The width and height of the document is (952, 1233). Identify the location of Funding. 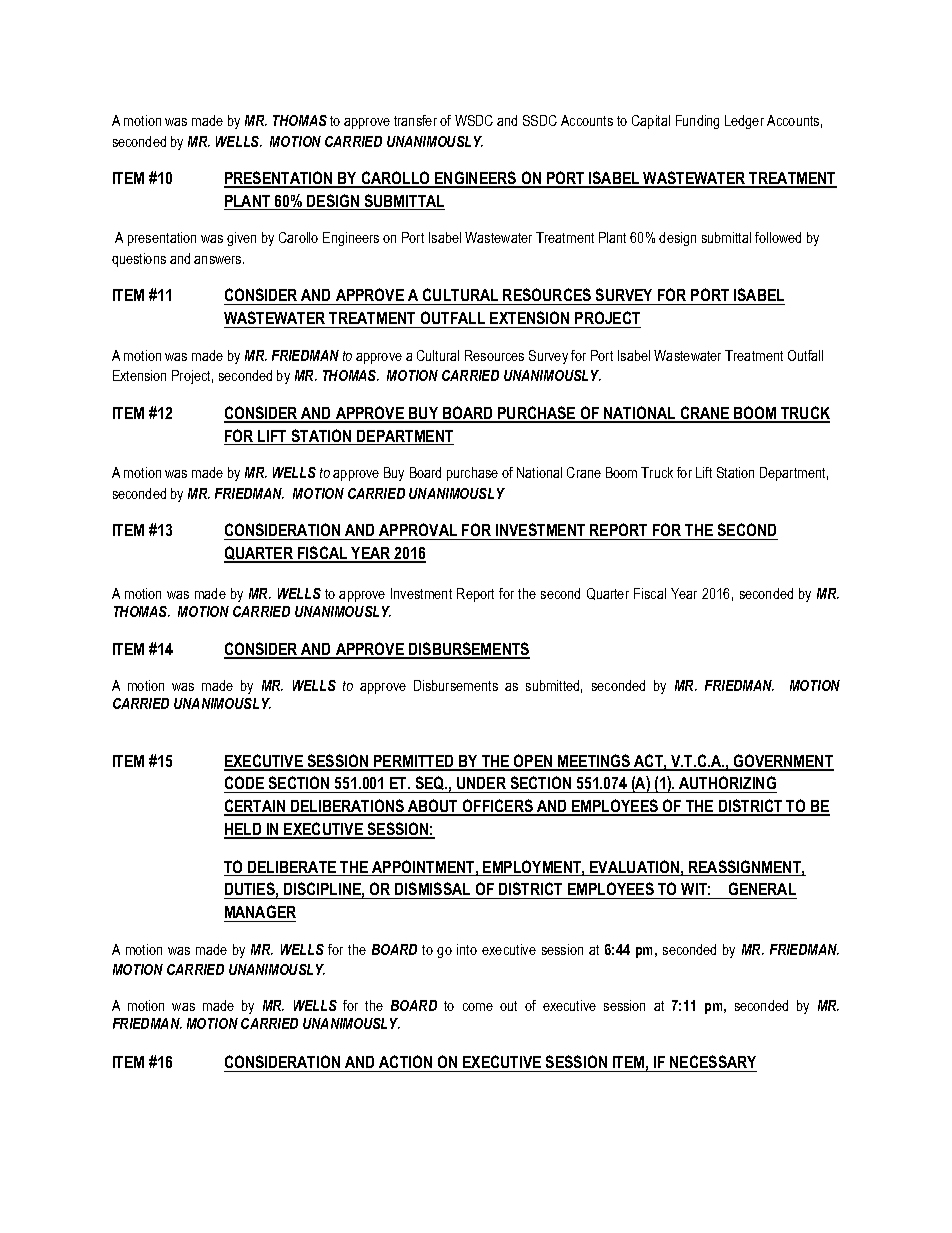
(697, 122).
